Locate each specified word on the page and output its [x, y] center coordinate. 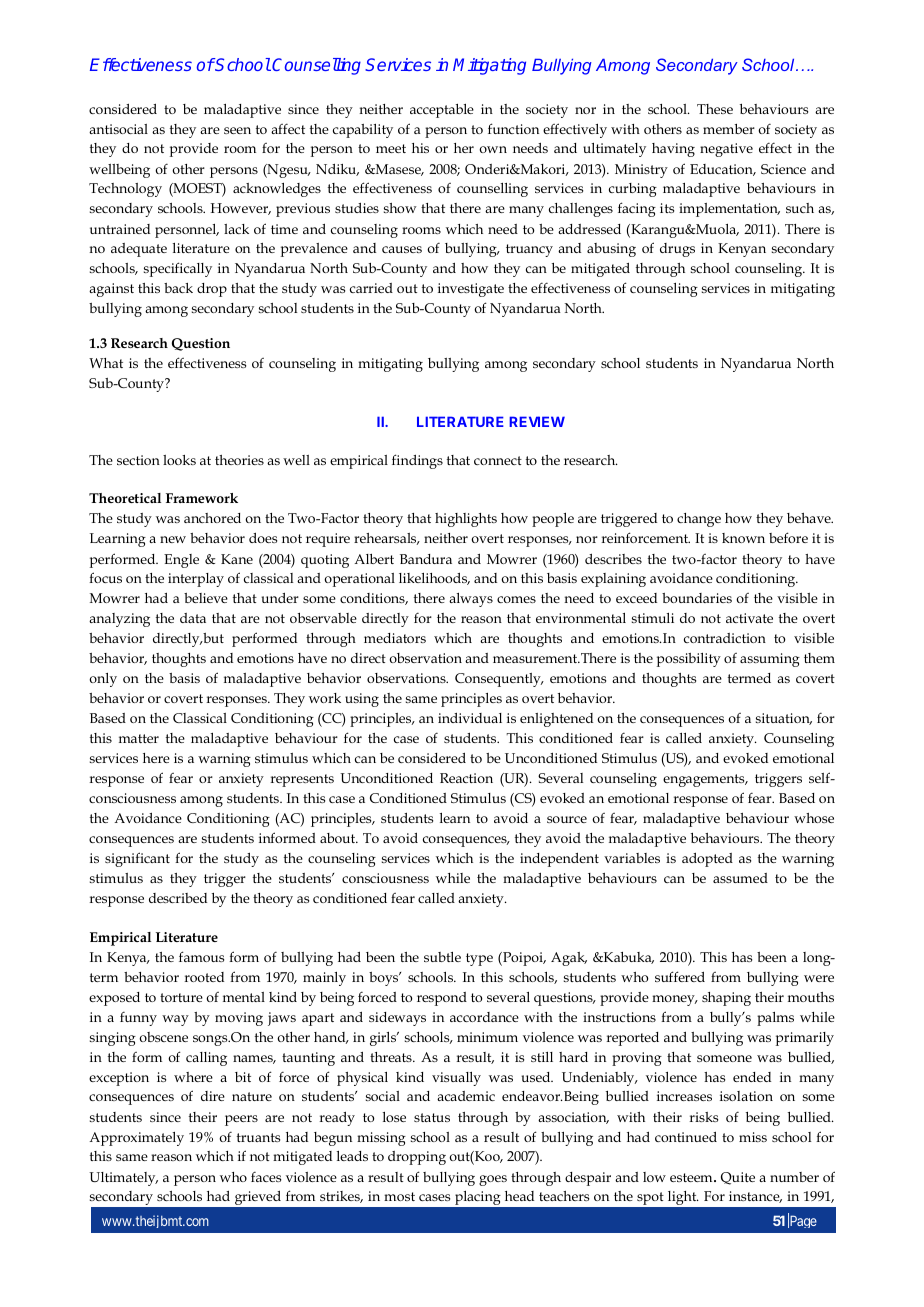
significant [137, 859]
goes [493, 1180]
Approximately [136, 1139]
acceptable [442, 111]
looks [179, 460]
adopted [707, 860]
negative [726, 150]
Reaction [466, 778]
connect [498, 460]
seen [237, 130]
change [699, 520]
